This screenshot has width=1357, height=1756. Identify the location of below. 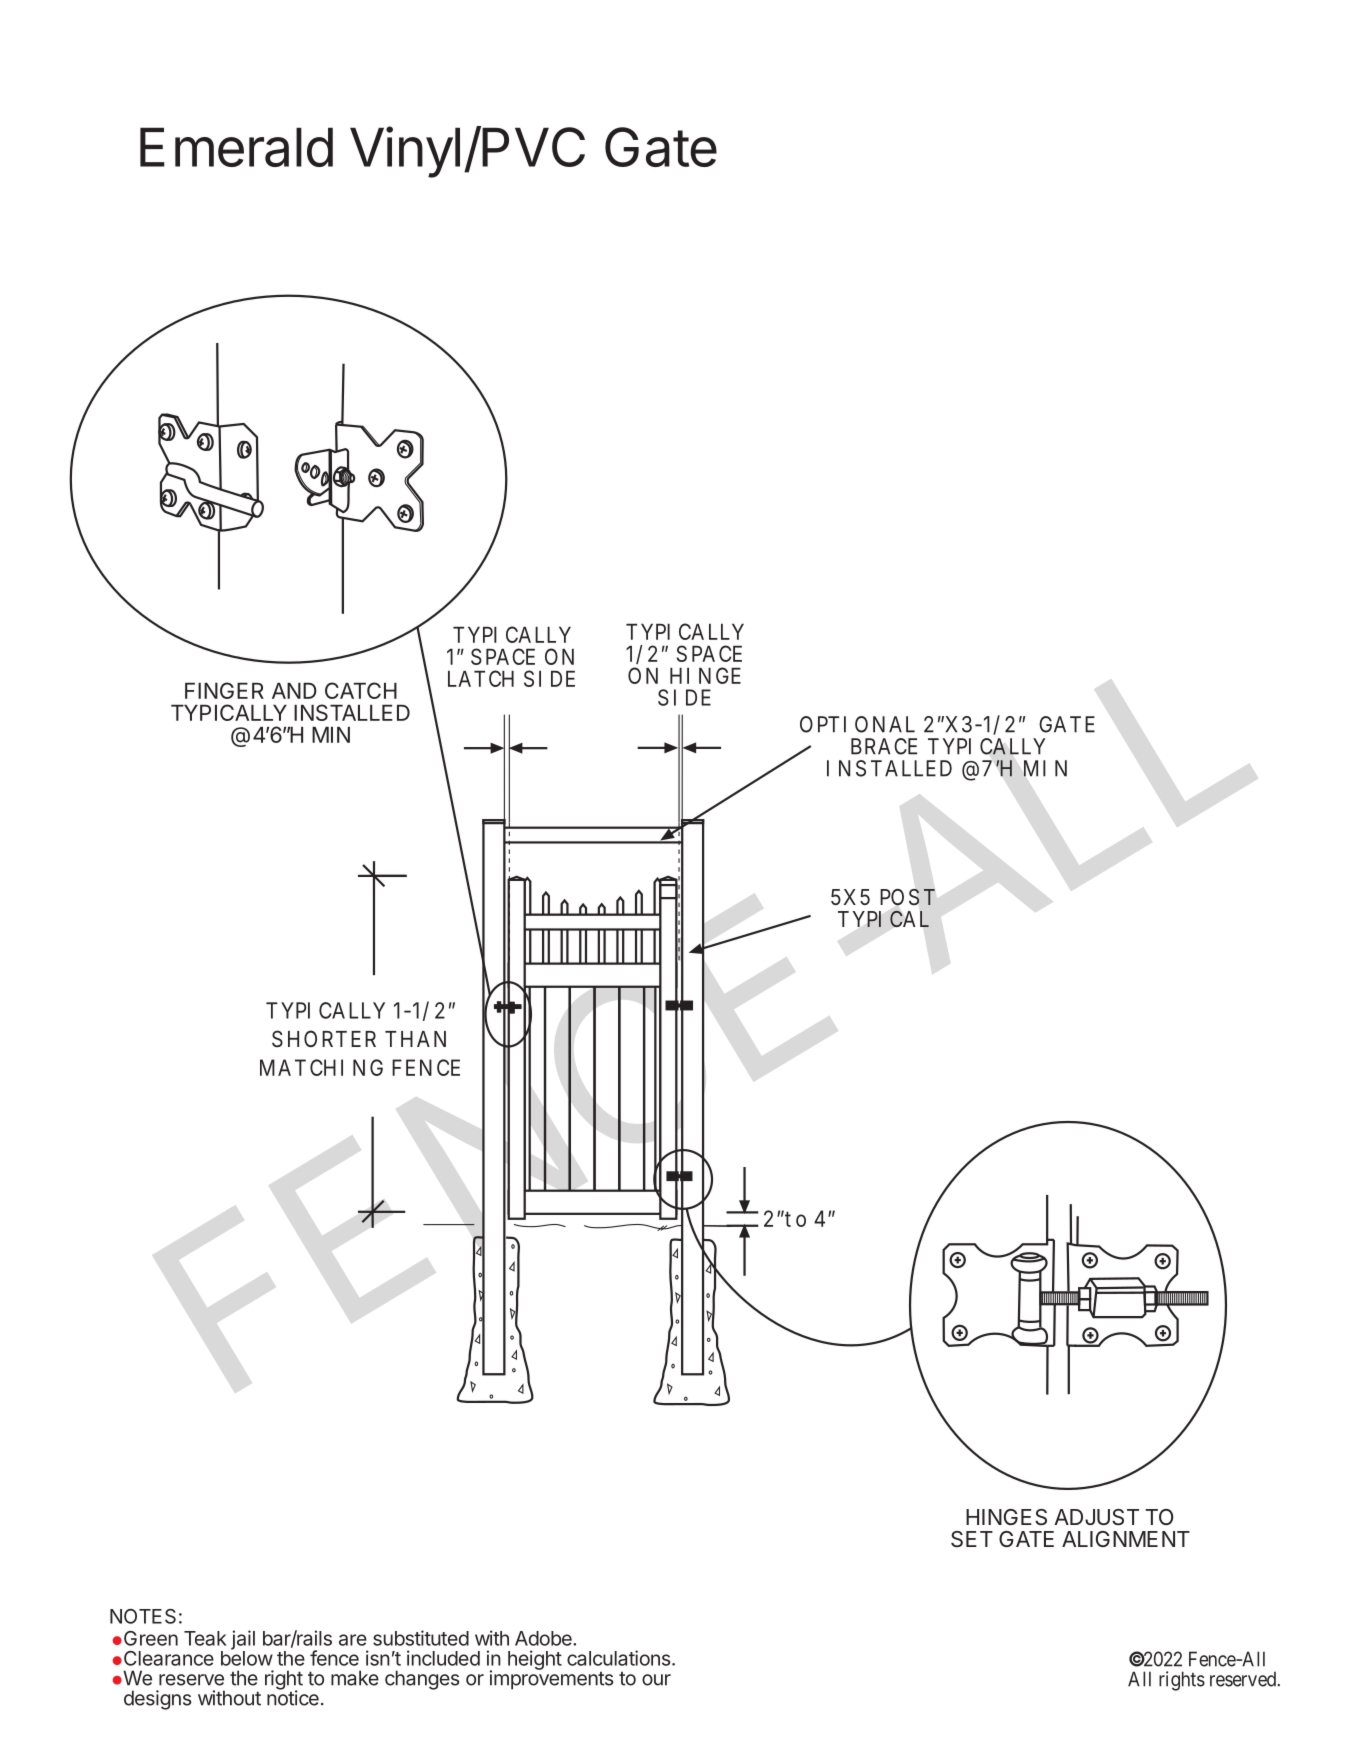
(247, 1657).
